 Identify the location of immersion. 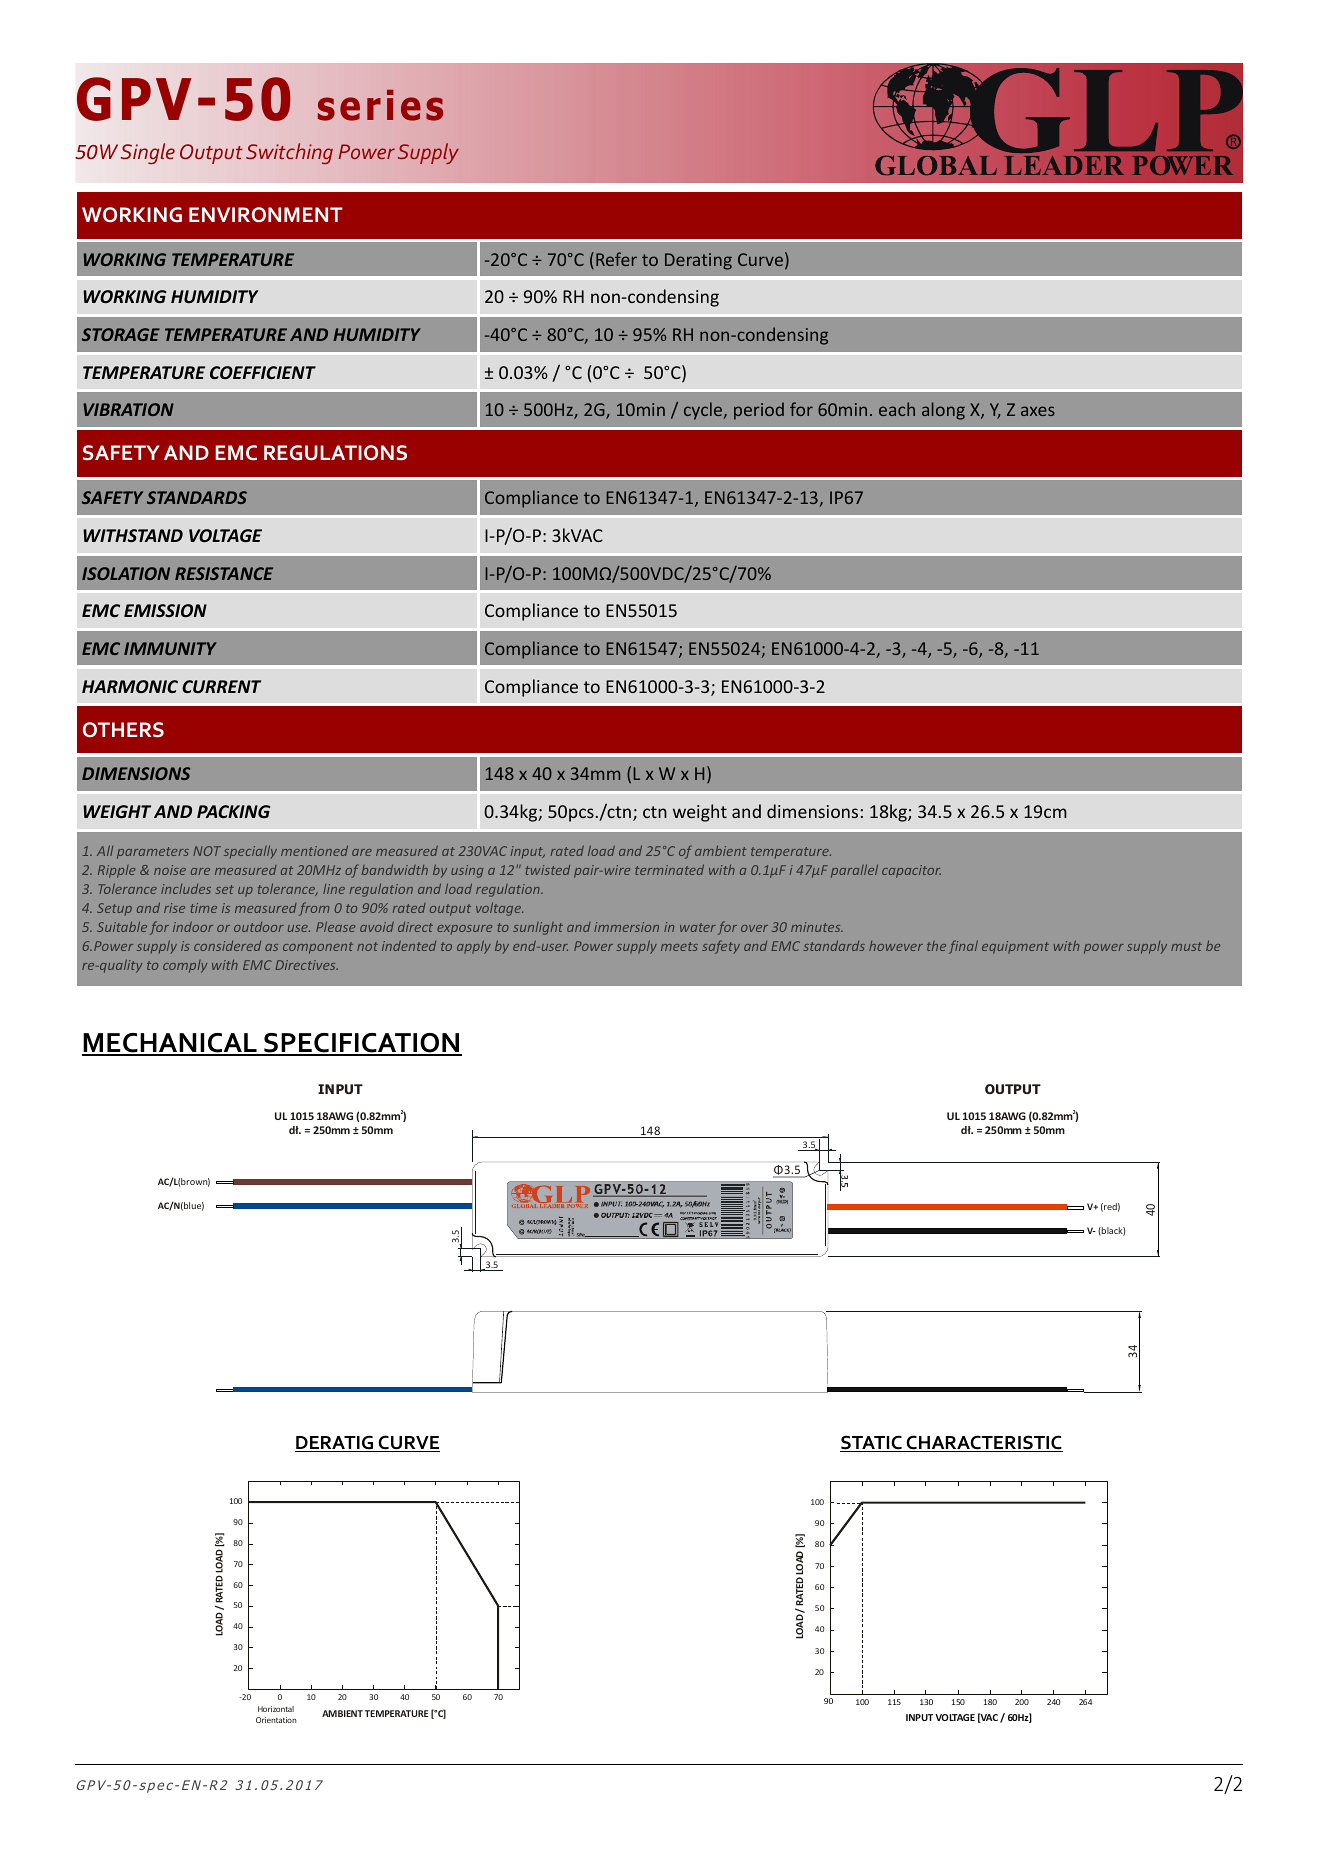
(626, 927).
